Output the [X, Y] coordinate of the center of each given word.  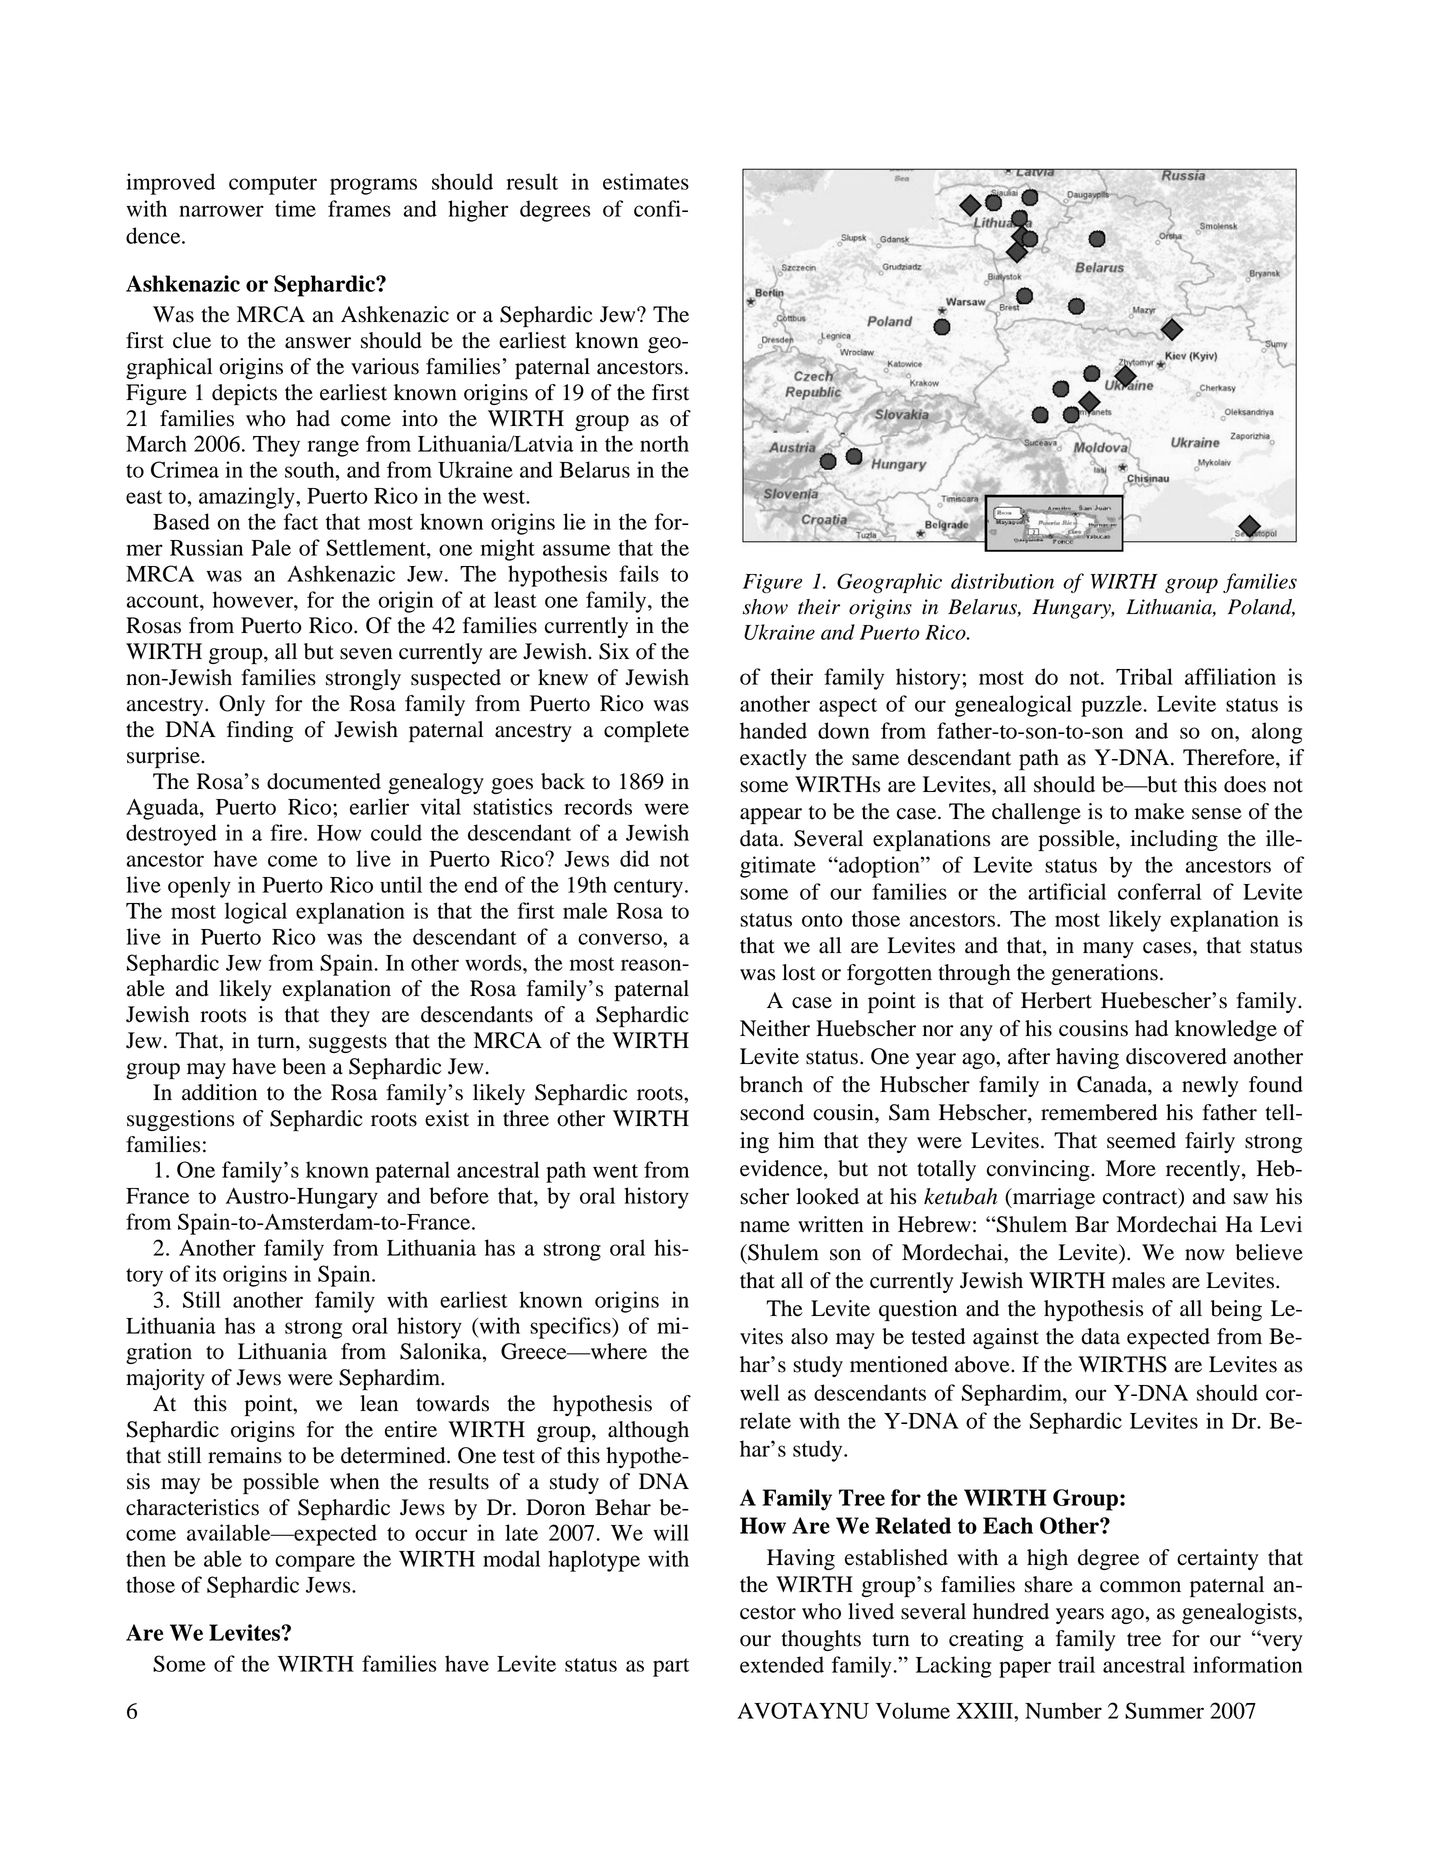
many [1108, 950]
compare [315, 1563]
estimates [646, 181]
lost [799, 972]
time [295, 208]
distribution [1002, 581]
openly [199, 887]
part [671, 1667]
